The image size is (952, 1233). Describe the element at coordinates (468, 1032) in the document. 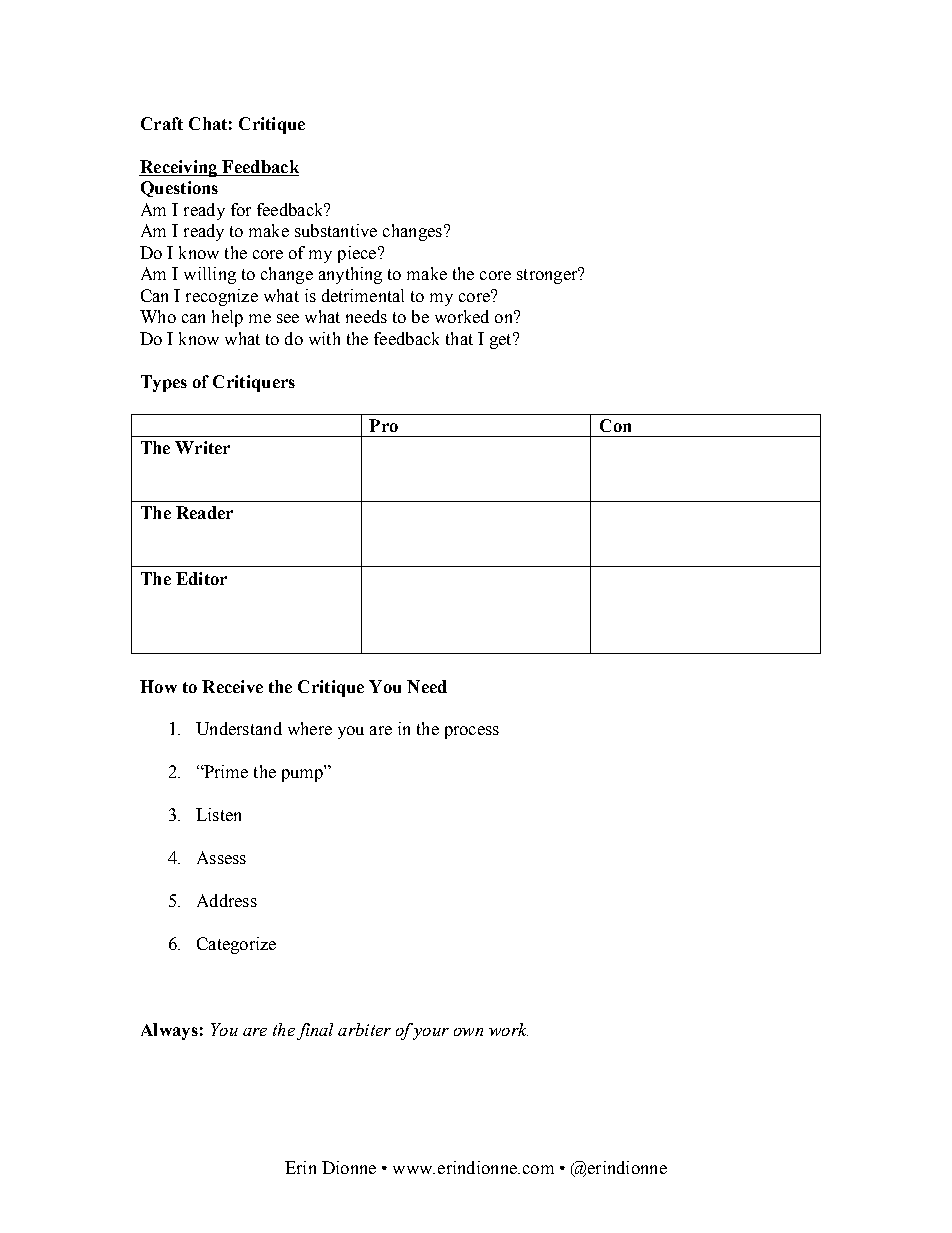

I see `own` at that location.
